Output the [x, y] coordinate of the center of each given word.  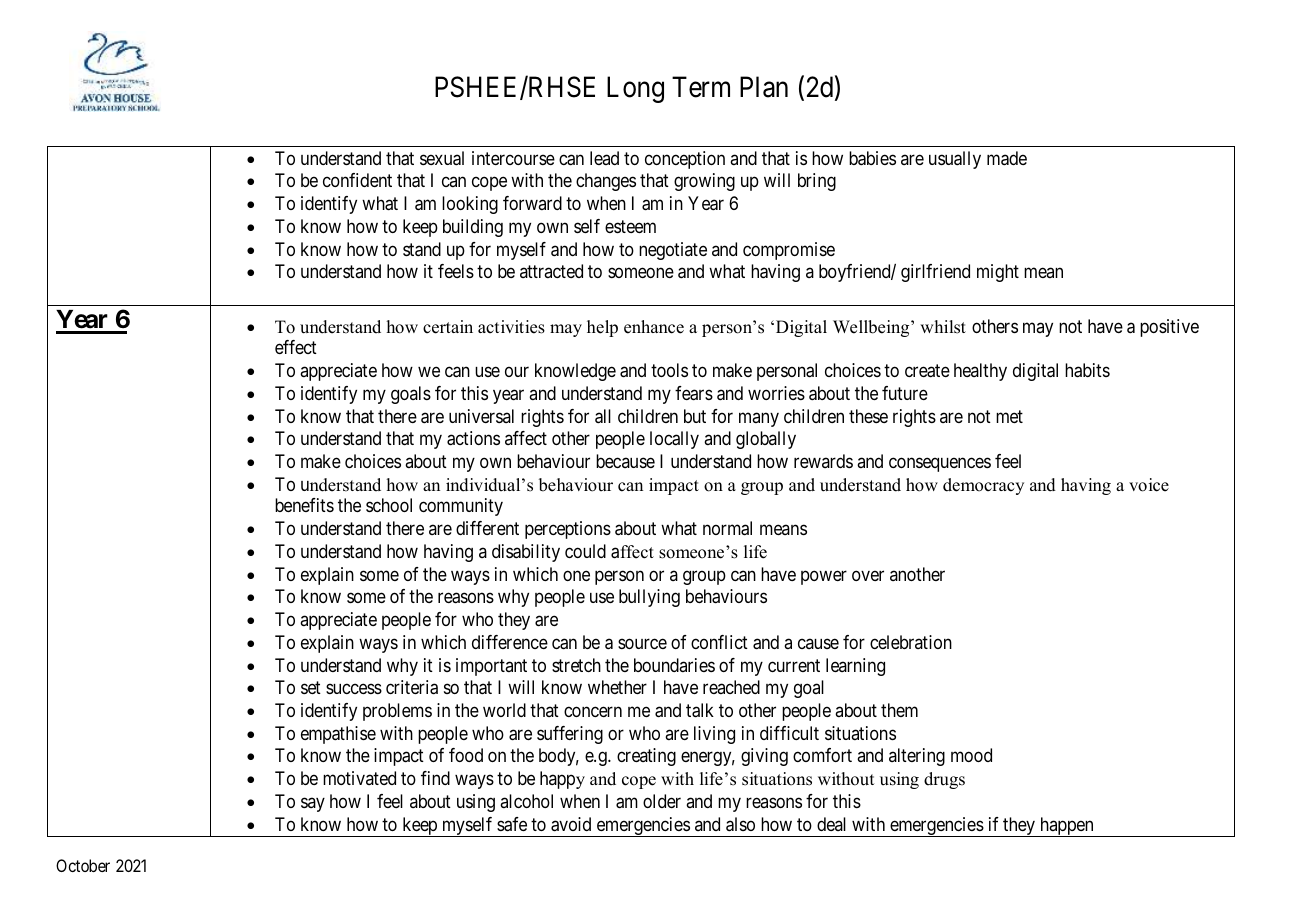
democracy [983, 486]
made [1007, 158]
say [313, 804]
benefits [304, 505]
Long [635, 90]
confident [357, 180]
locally [674, 440]
